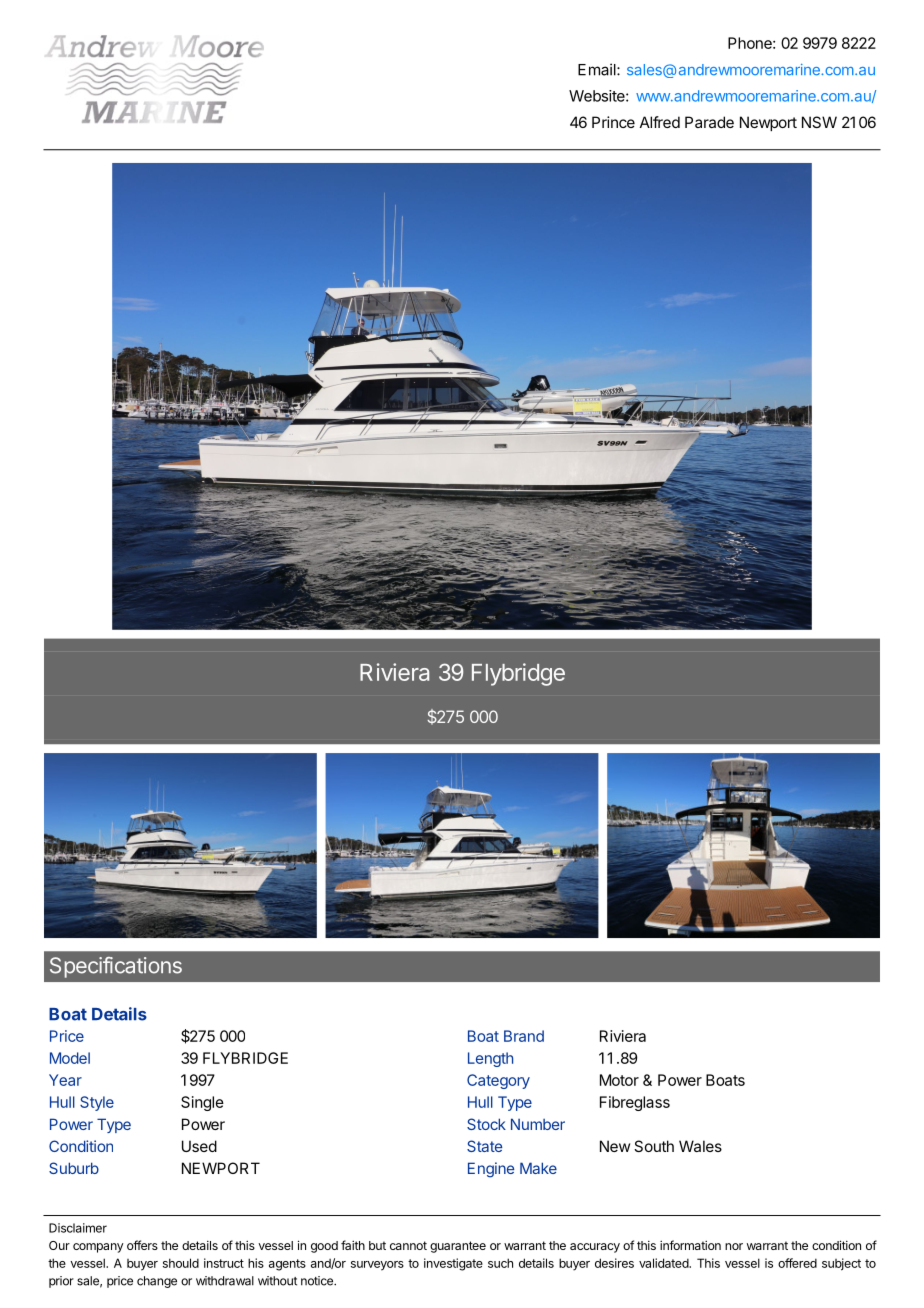  Describe the element at coordinates (613, 122) in the page. I see `Prince` at that location.
